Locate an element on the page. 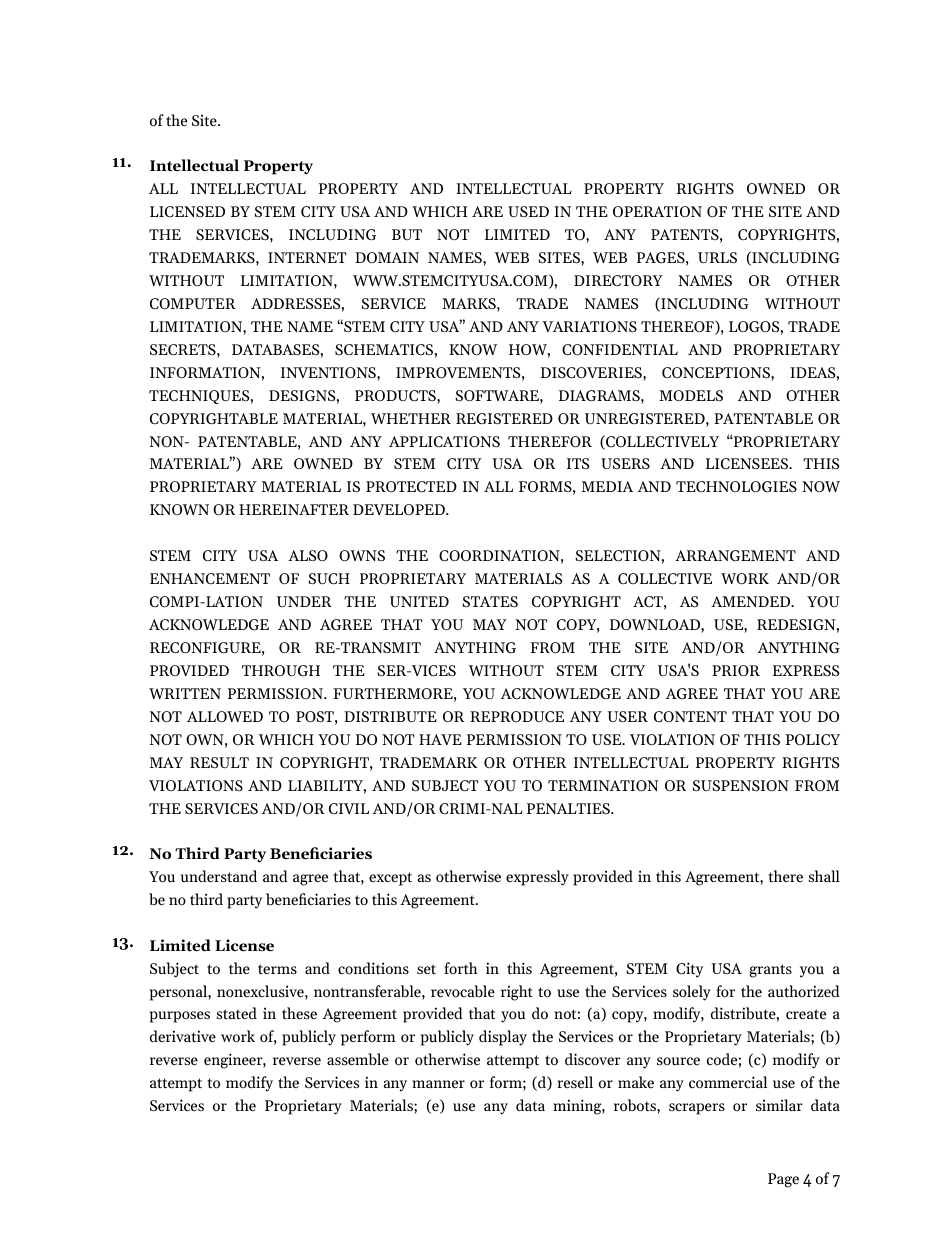  REPRODUCE is located at coordinates (517, 717).
